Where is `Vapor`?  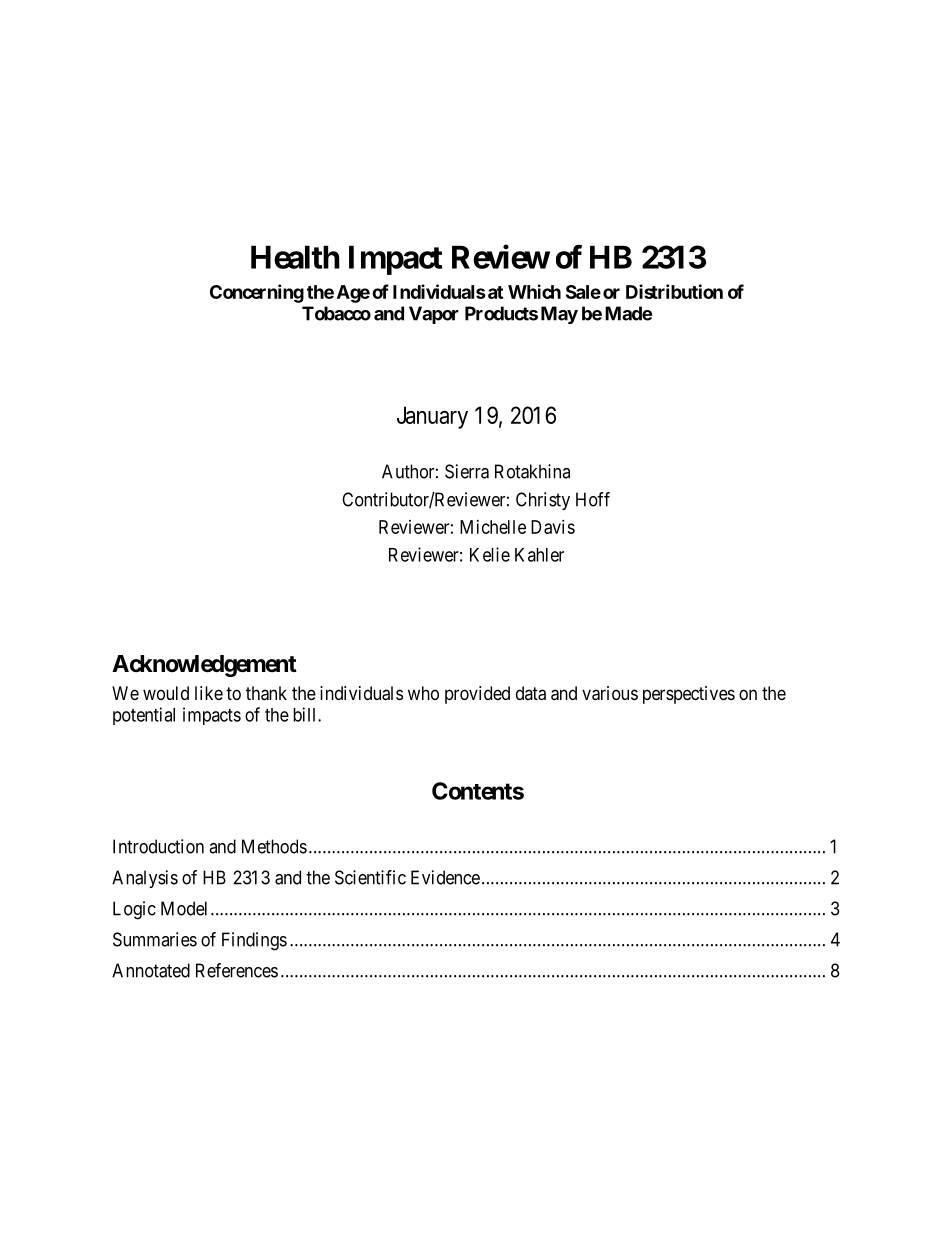
Vapor is located at coordinates (434, 315).
